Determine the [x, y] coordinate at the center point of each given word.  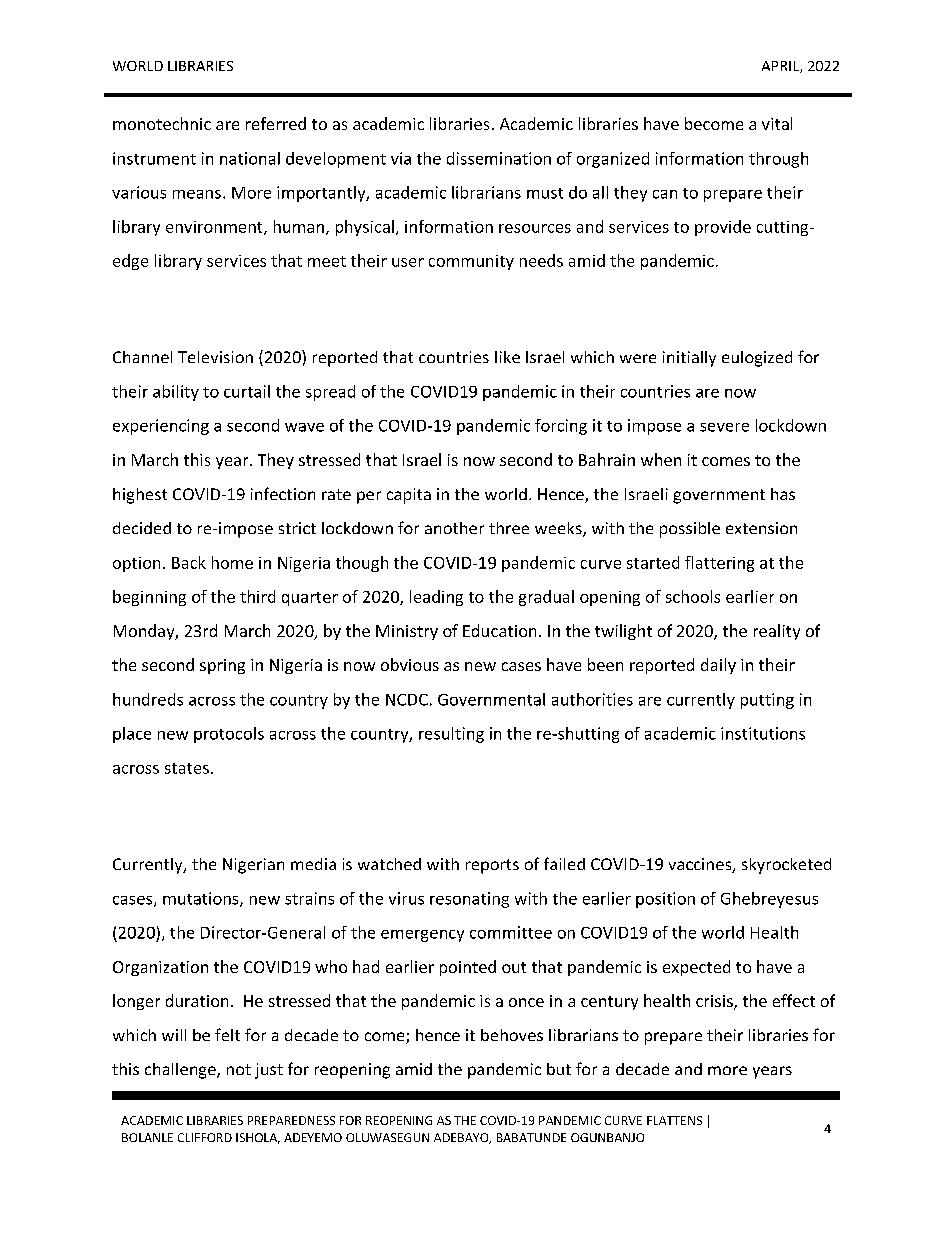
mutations [202, 899]
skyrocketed [786, 866]
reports [492, 866]
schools [693, 596]
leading [436, 598]
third [257, 596]
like [507, 357]
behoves [512, 1035]
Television [215, 357]
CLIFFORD [205, 1137]
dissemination [499, 158]
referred [276, 123]
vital [777, 123]
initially [689, 359]
